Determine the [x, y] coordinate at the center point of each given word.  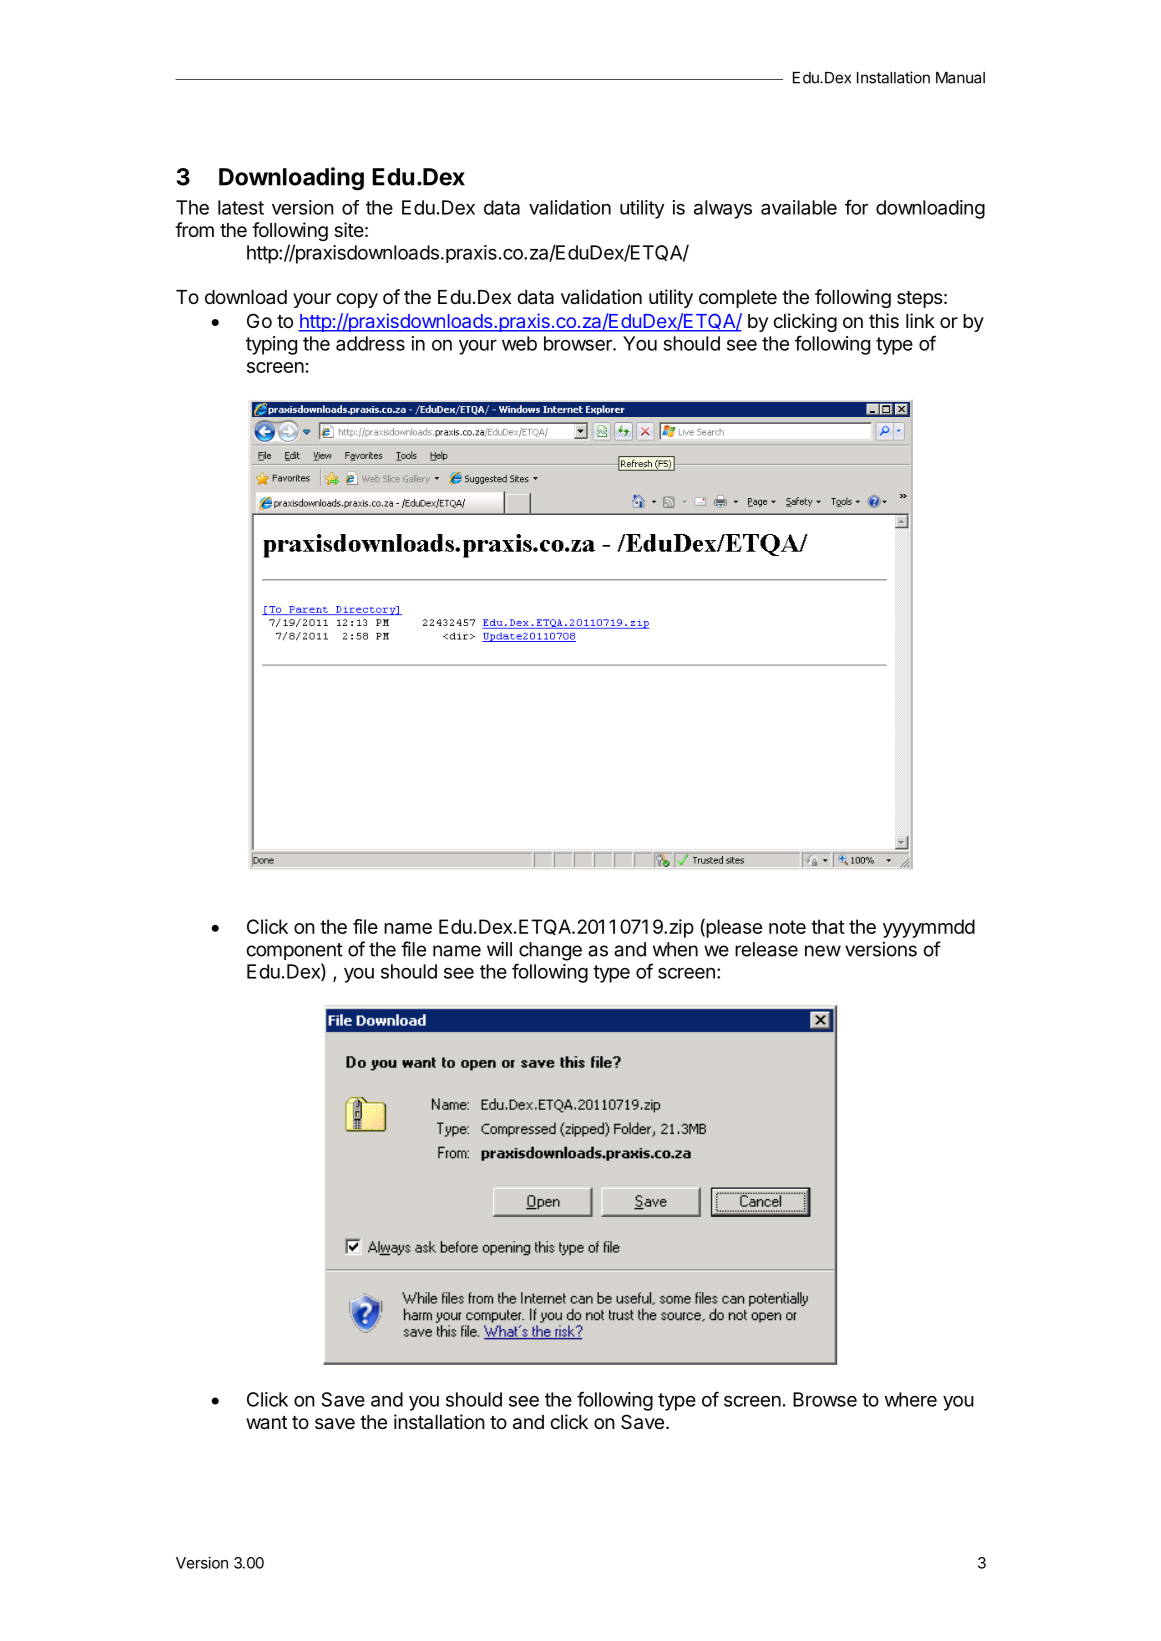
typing [271, 345]
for [856, 207]
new [823, 951]
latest [241, 207]
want [266, 1423]
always [723, 209]
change [550, 951]
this [884, 321]
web [519, 343]
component [295, 951]
